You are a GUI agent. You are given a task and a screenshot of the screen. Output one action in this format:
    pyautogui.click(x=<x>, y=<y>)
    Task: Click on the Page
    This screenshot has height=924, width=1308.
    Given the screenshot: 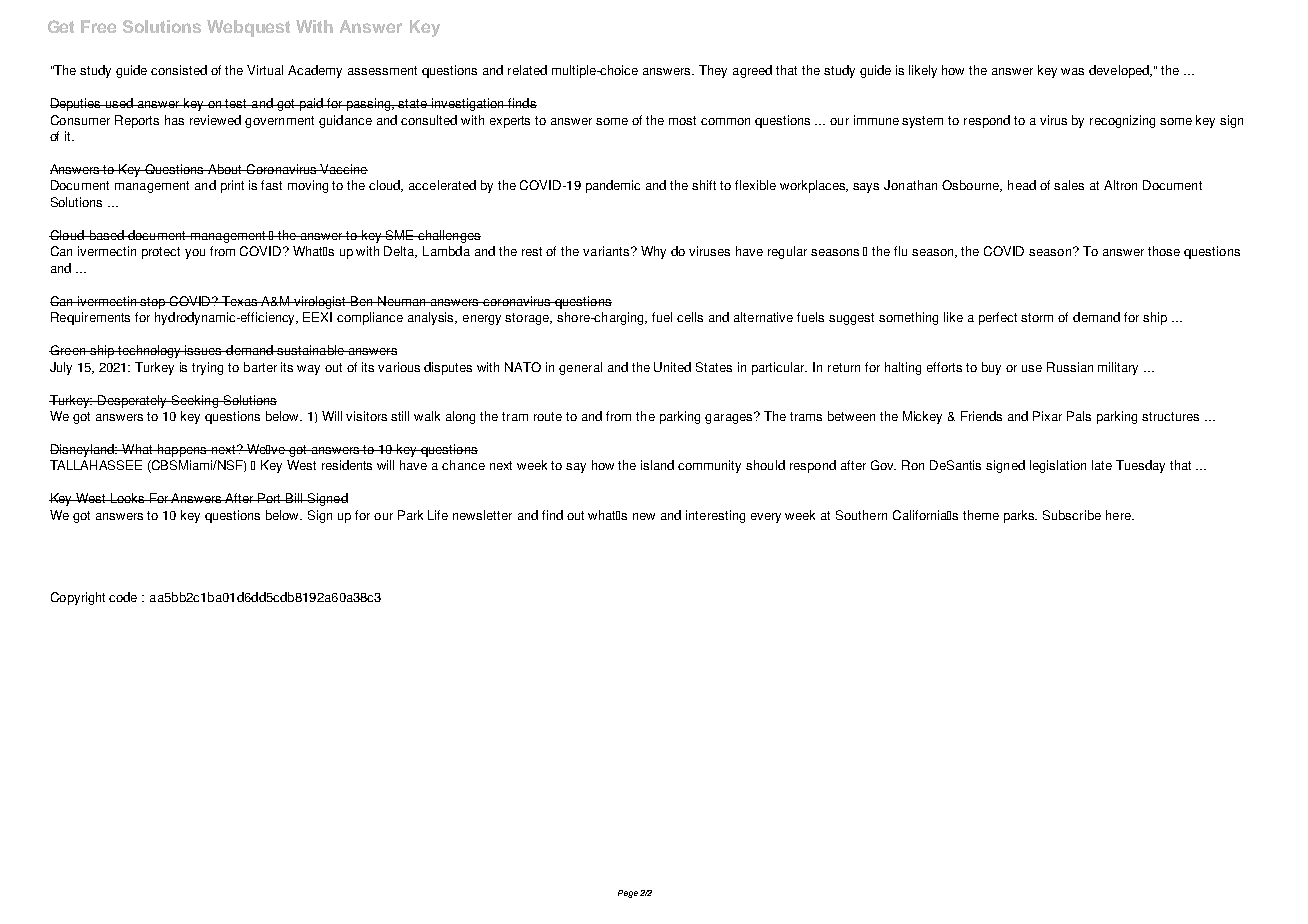 What is the action you would take?
    pyautogui.click(x=628, y=894)
